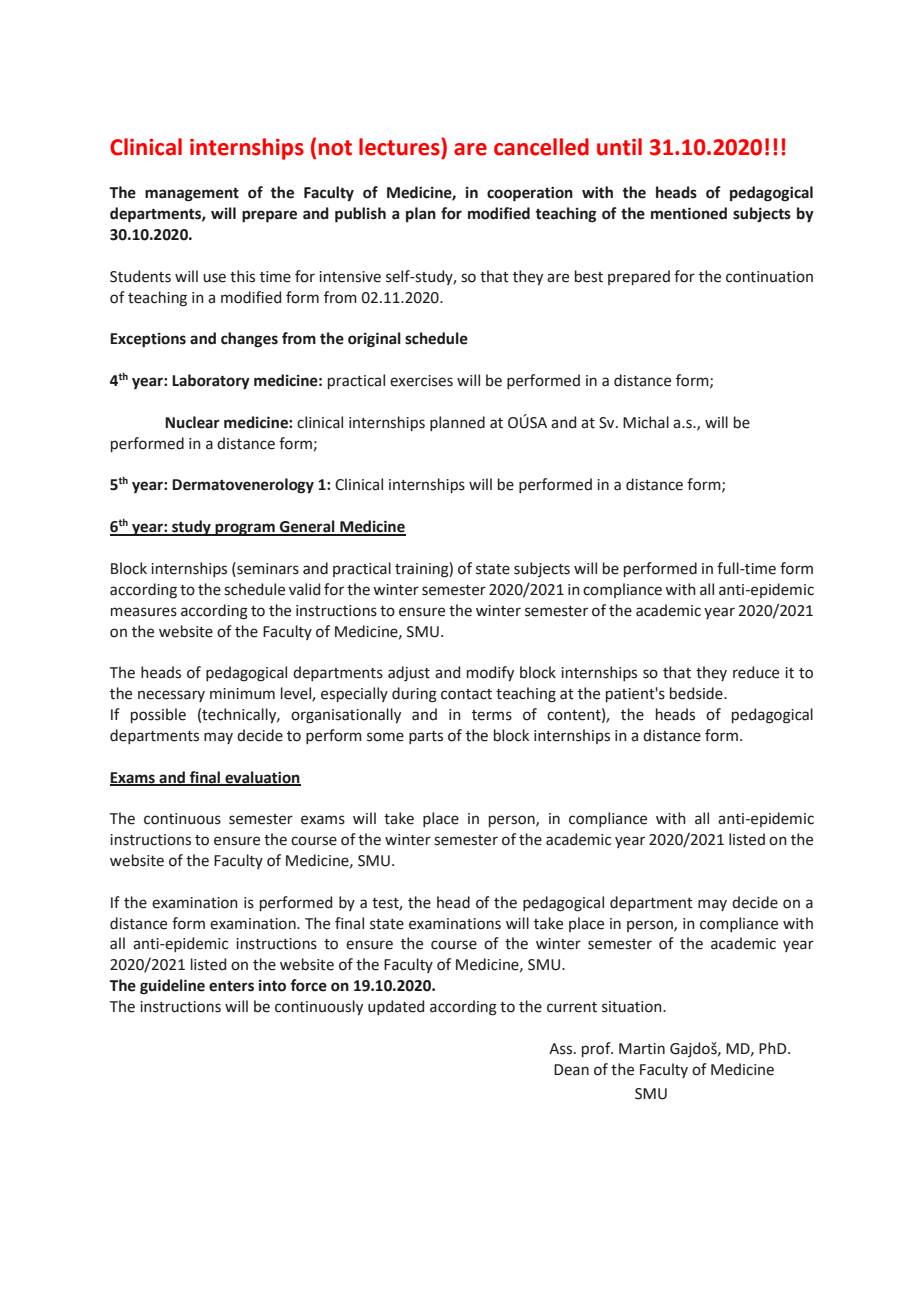  Describe the element at coordinates (697, 693) in the screenshot. I see `bedside` at that location.
